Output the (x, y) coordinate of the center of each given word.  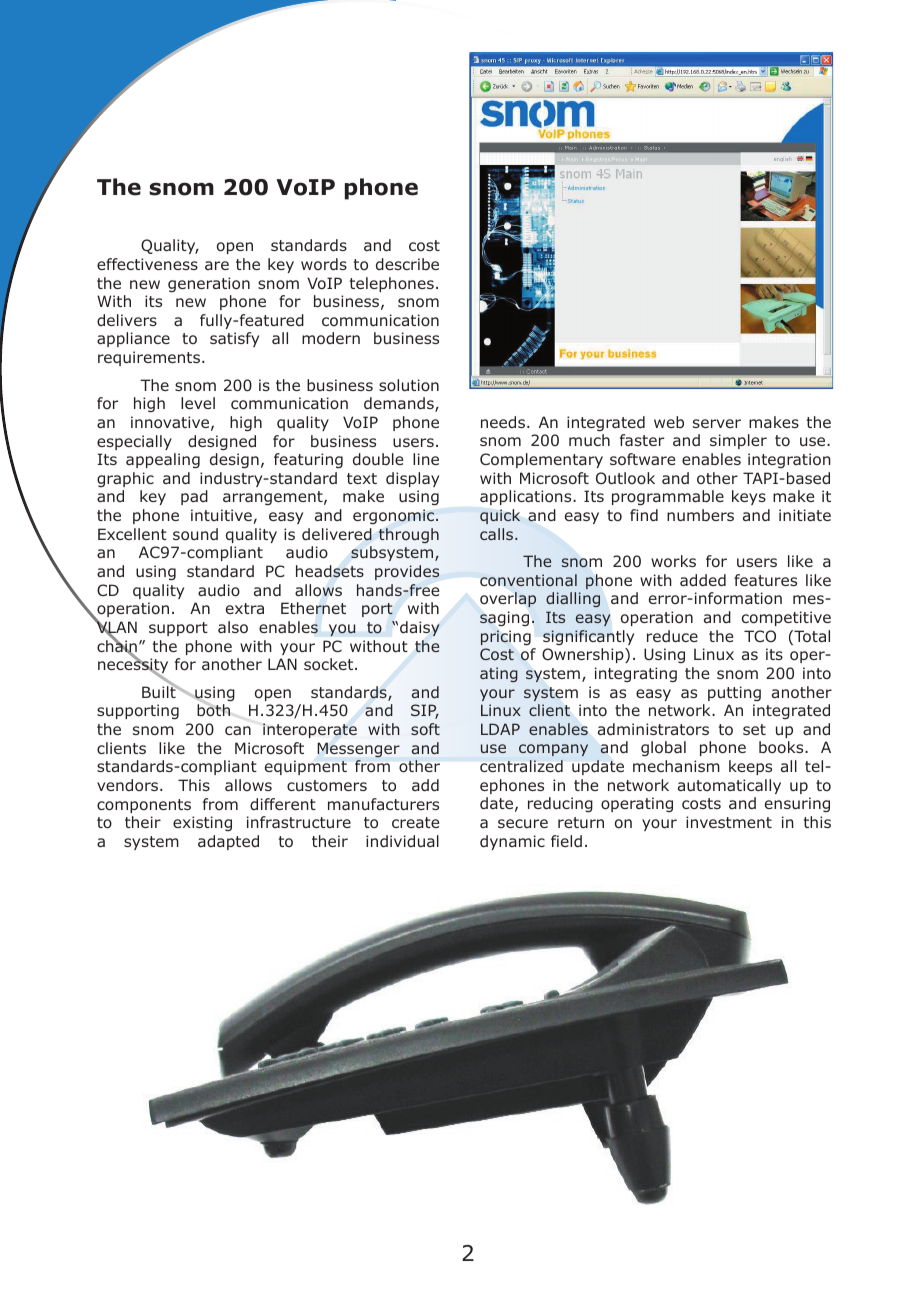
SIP (425, 711)
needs (504, 422)
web (669, 422)
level (198, 403)
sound (195, 534)
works (673, 561)
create (415, 822)
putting (734, 693)
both (213, 709)
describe (407, 264)
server (717, 423)
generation (209, 284)
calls (496, 534)
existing (202, 823)
